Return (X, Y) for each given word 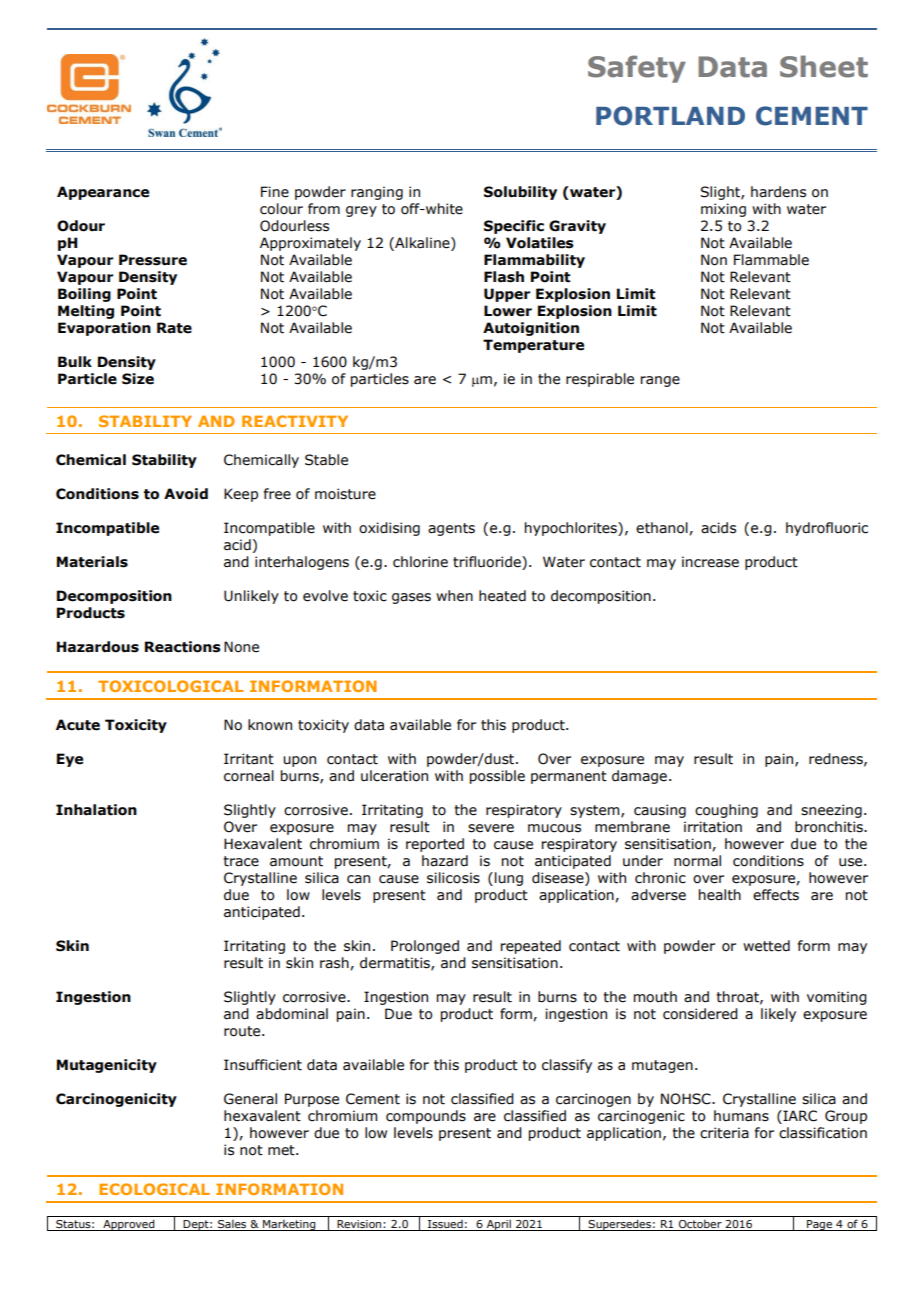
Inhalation (96, 810)
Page (819, 1225)
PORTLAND (670, 116)
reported (435, 845)
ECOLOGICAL (154, 1189)
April (498, 1225)
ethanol (663, 528)
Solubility (520, 193)
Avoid (186, 494)
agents (451, 529)
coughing (726, 811)
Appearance (103, 193)
